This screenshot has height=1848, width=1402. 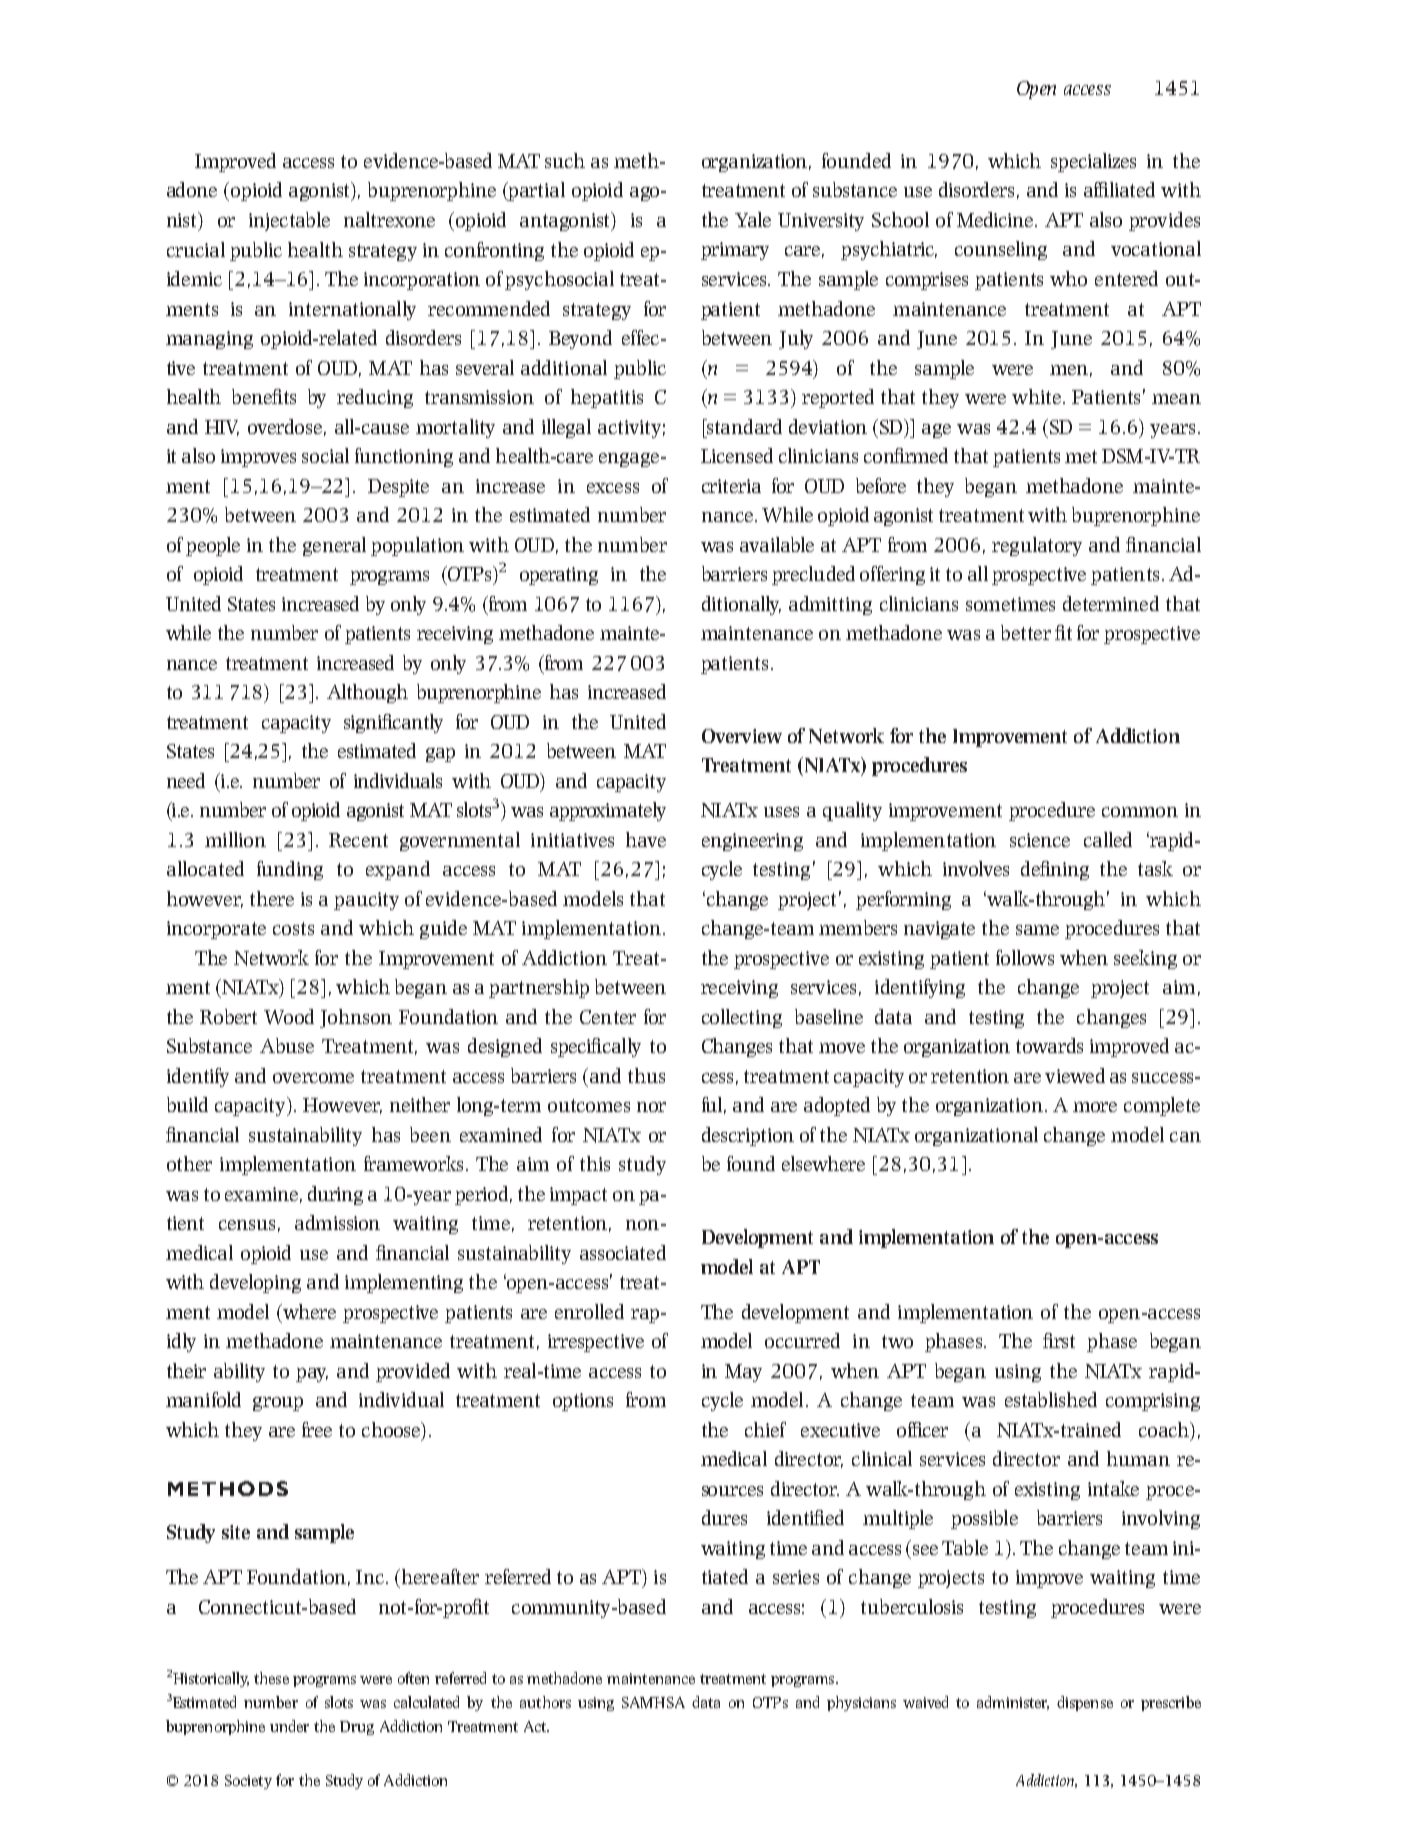 I want to click on SAMHSA, so click(x=653, y=1702).
